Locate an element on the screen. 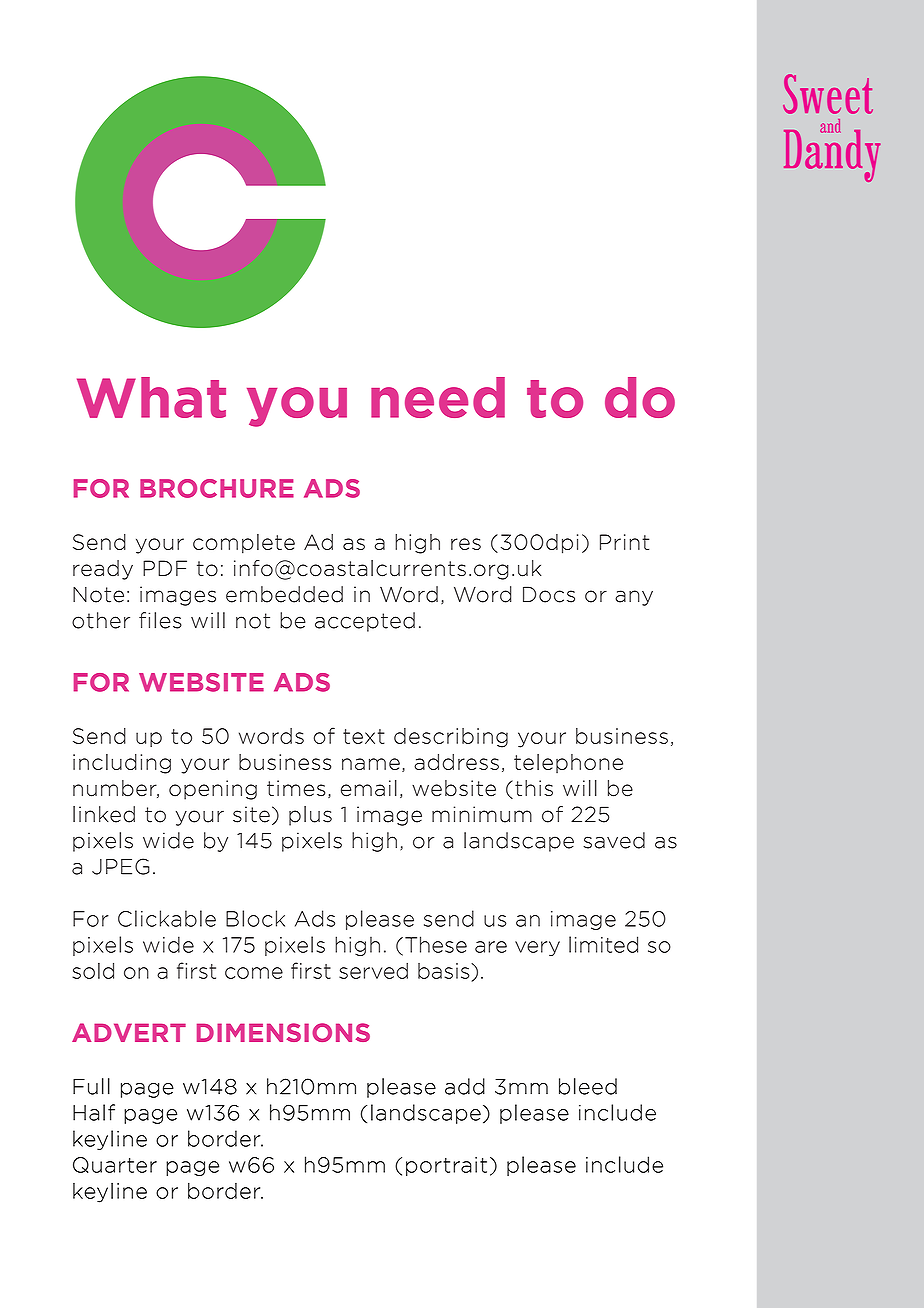  need is located at coordinates (438, 397).
